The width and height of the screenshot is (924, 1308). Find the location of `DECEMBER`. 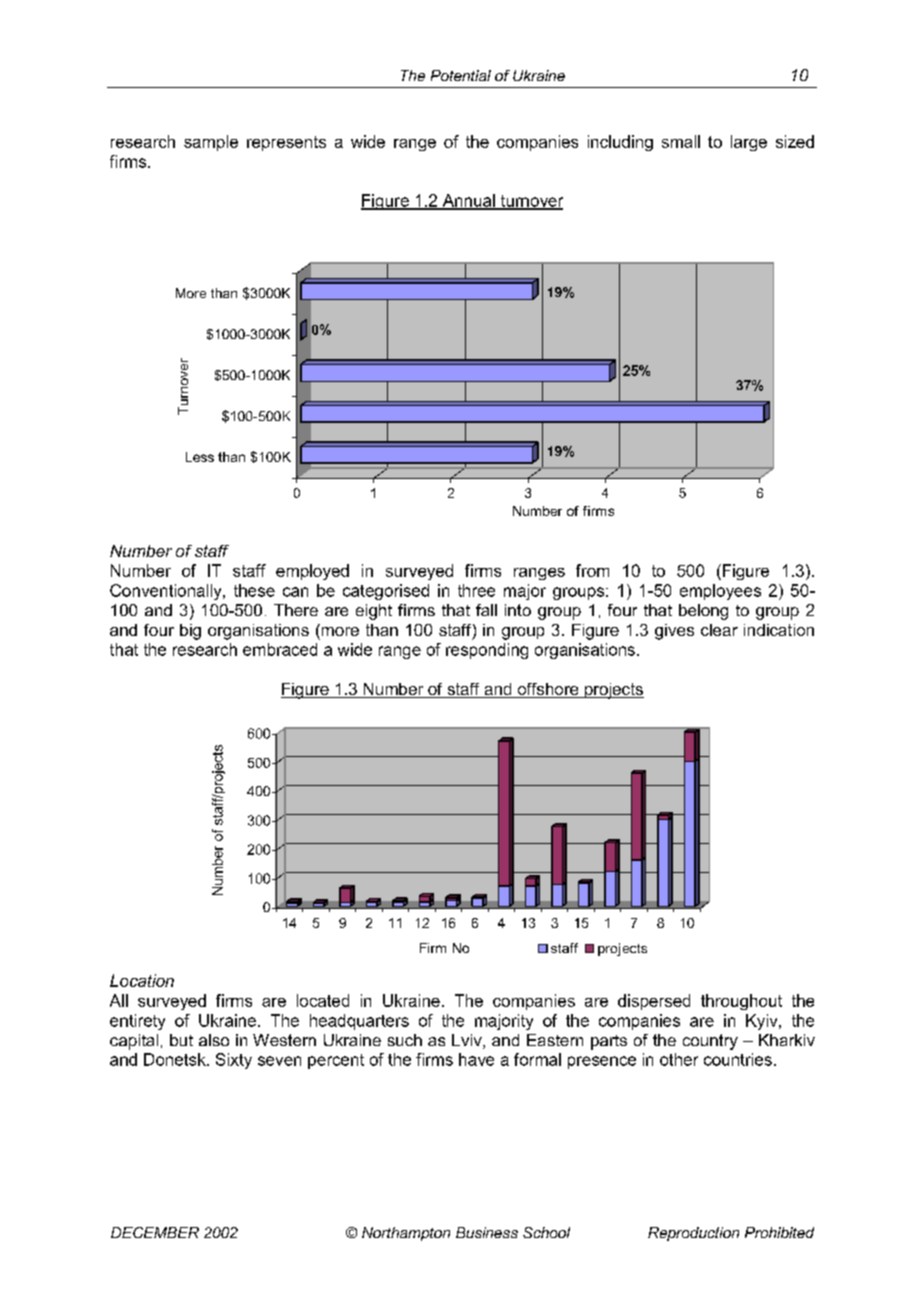

DECEMBER is located at coordinates (155, 1232).
